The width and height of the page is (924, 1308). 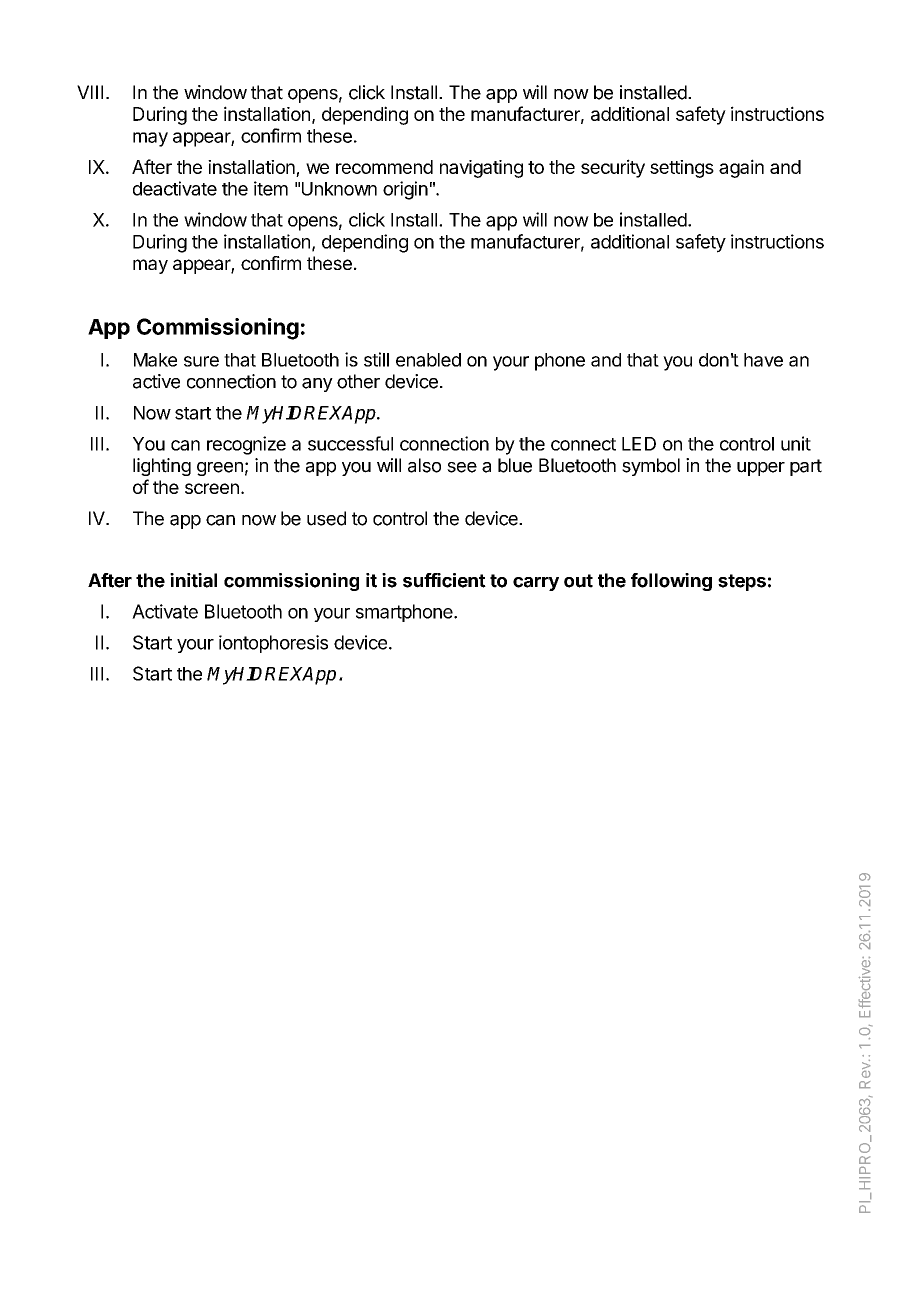 I want to click on navigating, so click(x=481, y=169).
